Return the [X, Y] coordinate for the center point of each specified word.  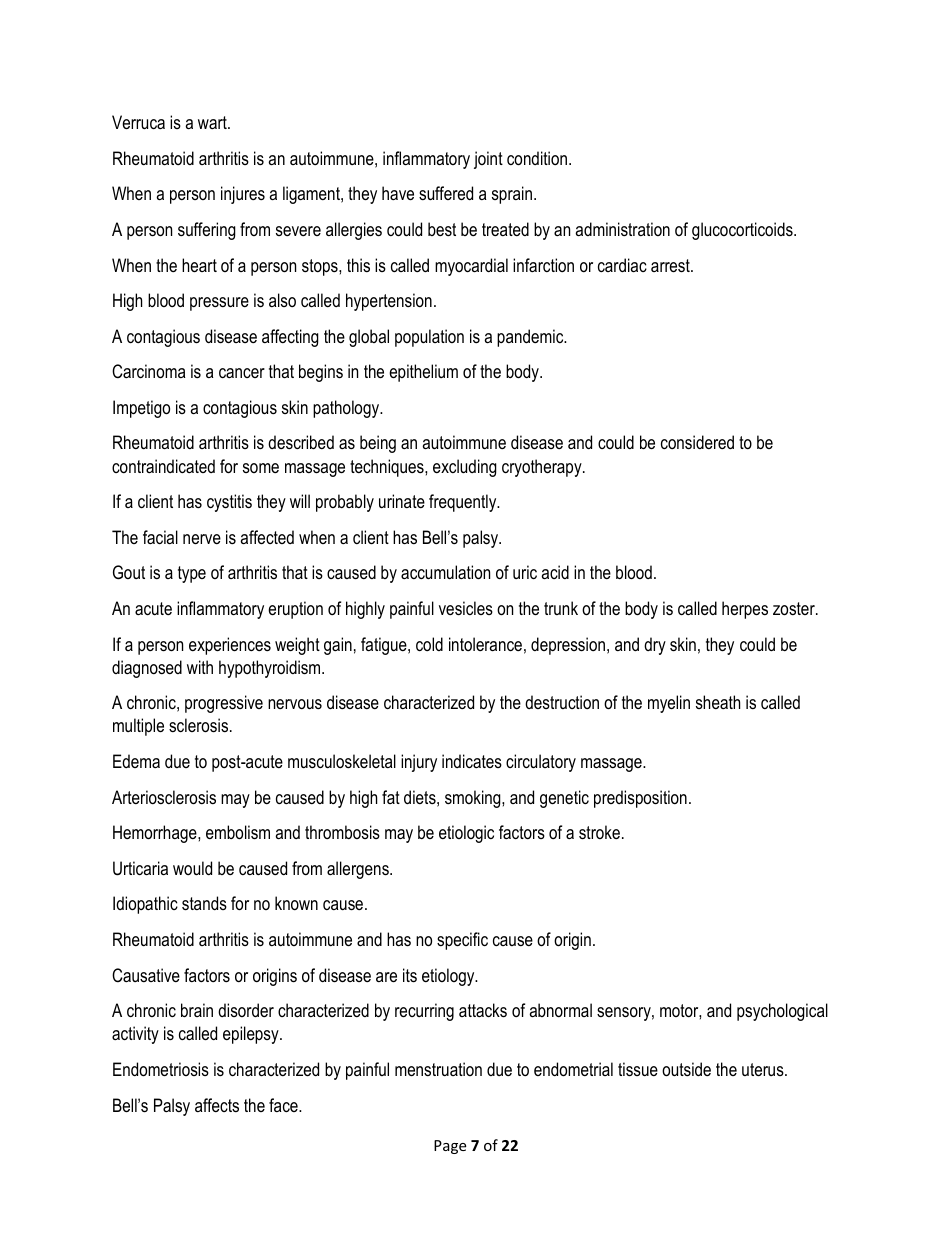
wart [213, 122]
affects [217, 1105]
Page [450, 1147]
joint [488, 160]
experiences [230, 646]
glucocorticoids [743, 231]
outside [686, 1069]
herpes [745, 610]
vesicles [466, 608]
